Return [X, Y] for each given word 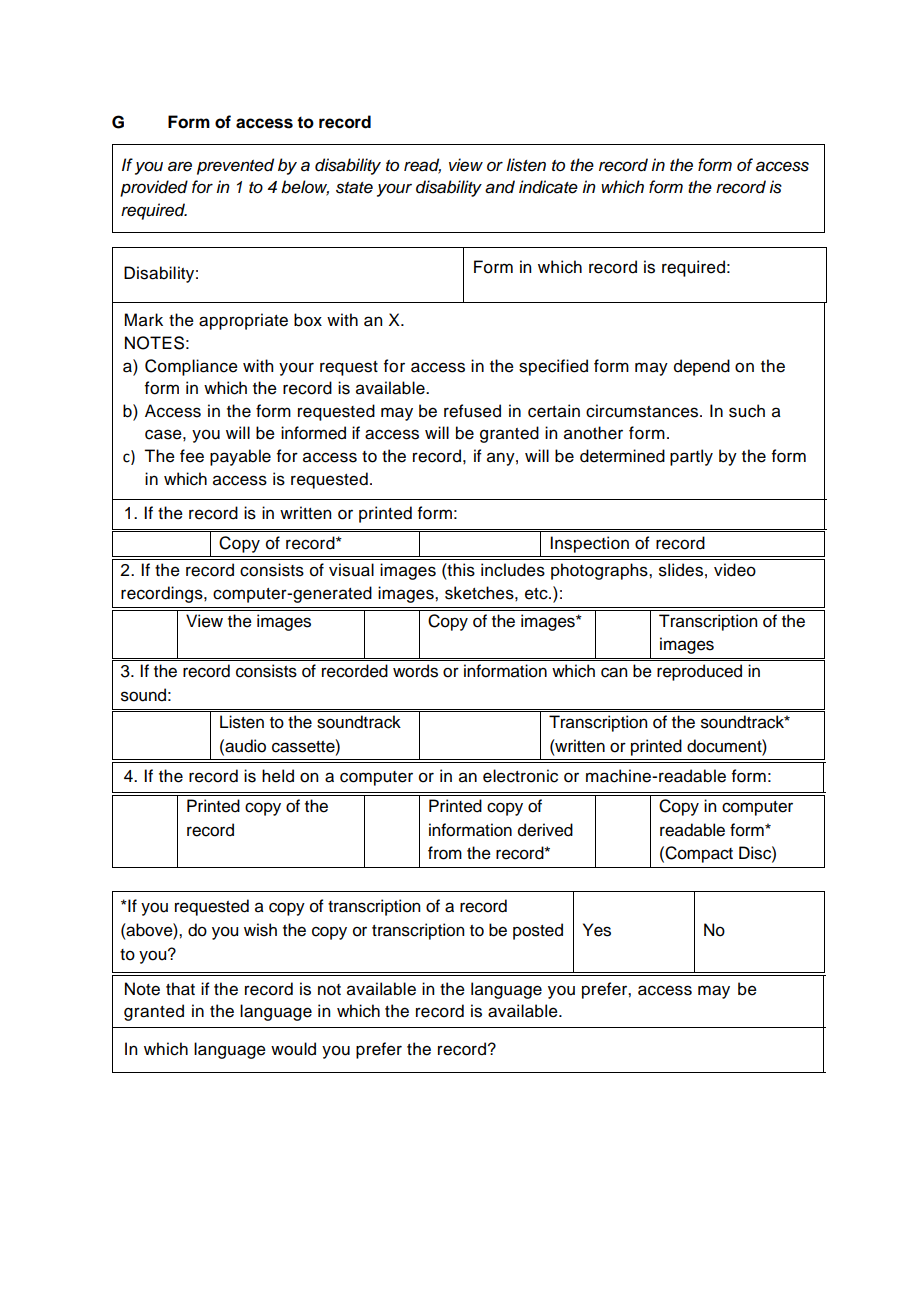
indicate [548, 187]
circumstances [643, 411]
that [180, 989]
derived [545, 830]
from [445, 853]
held [278, 776]
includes [513, 570]
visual [351, 570]
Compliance [191, 367]
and [500, 187]
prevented [235, 166]
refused [472, 411]
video [735, 570]
